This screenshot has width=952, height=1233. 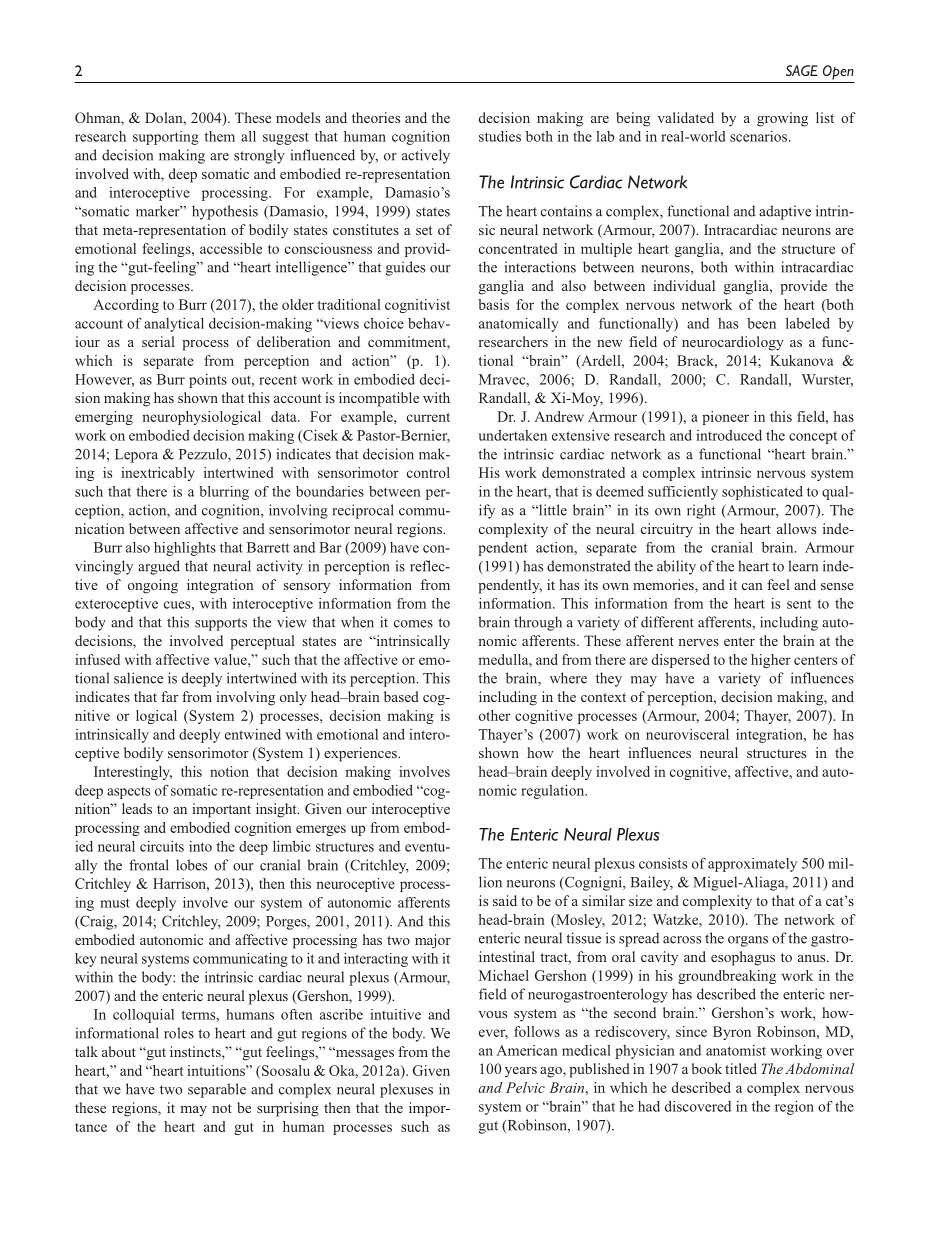 I want to click on titled, so click(x=741, y=1068).
